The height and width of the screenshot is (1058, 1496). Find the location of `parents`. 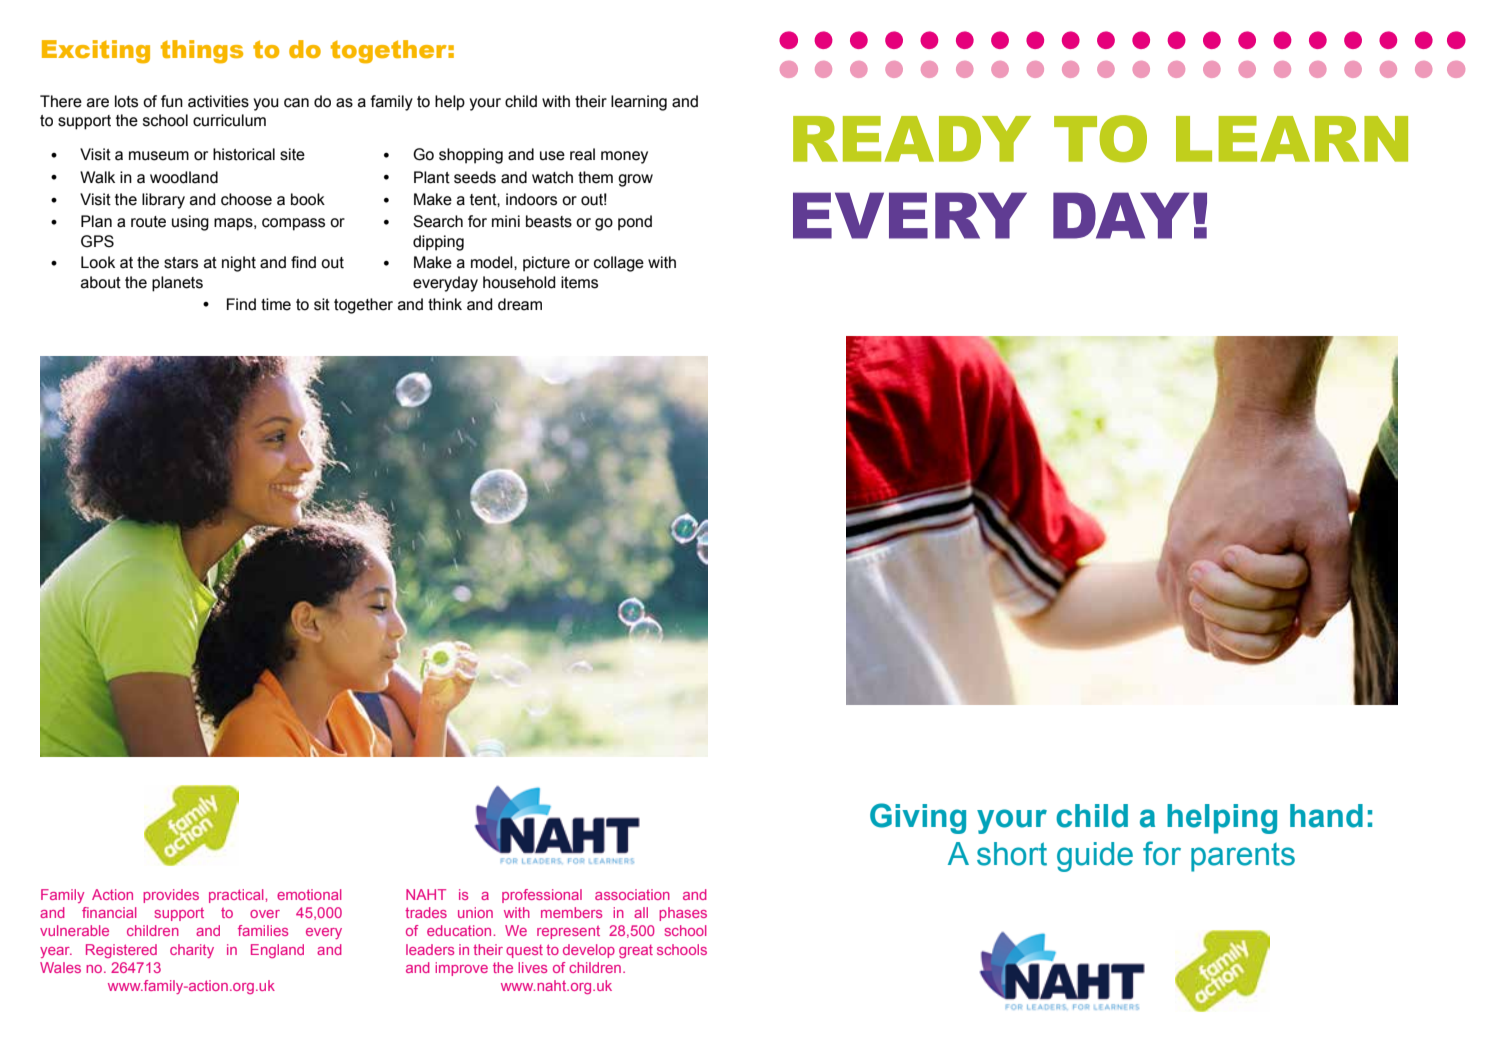

parents is located at coordinates (1243, 857).
